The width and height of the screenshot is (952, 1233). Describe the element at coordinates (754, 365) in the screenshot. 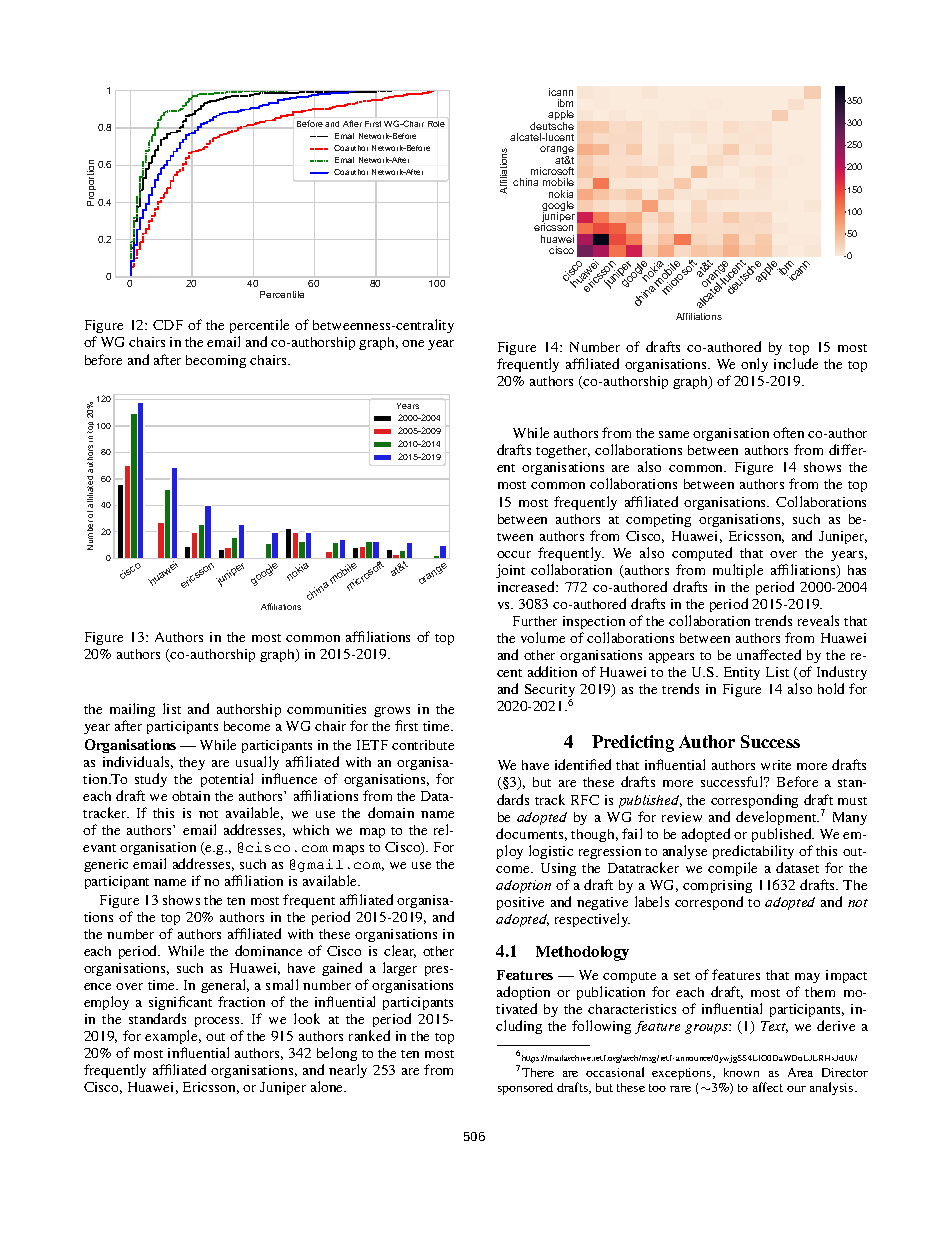

I see `only` at that location.
